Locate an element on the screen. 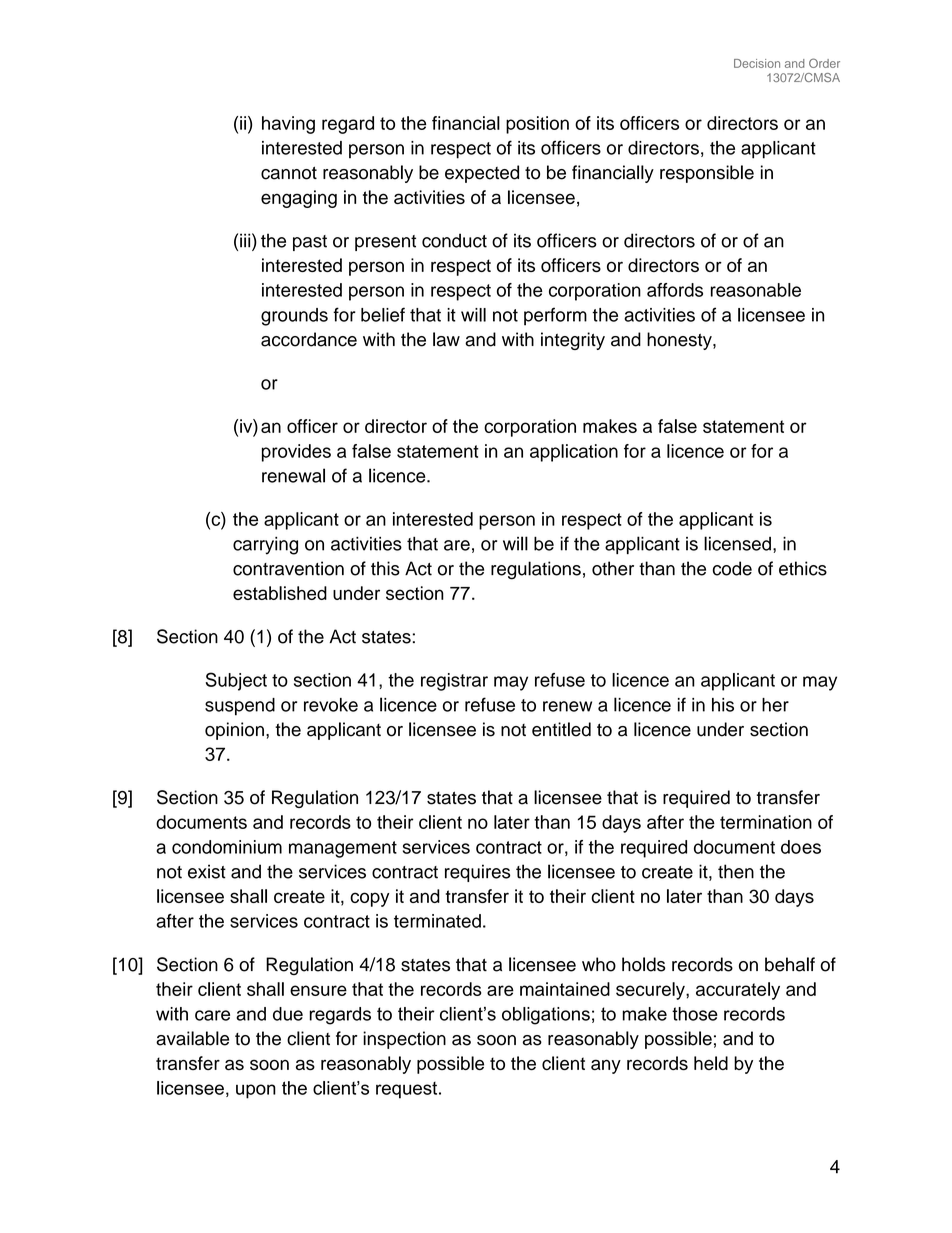 This screenshot has width=952, height=1233. having is located at coordinates (288, 125).
